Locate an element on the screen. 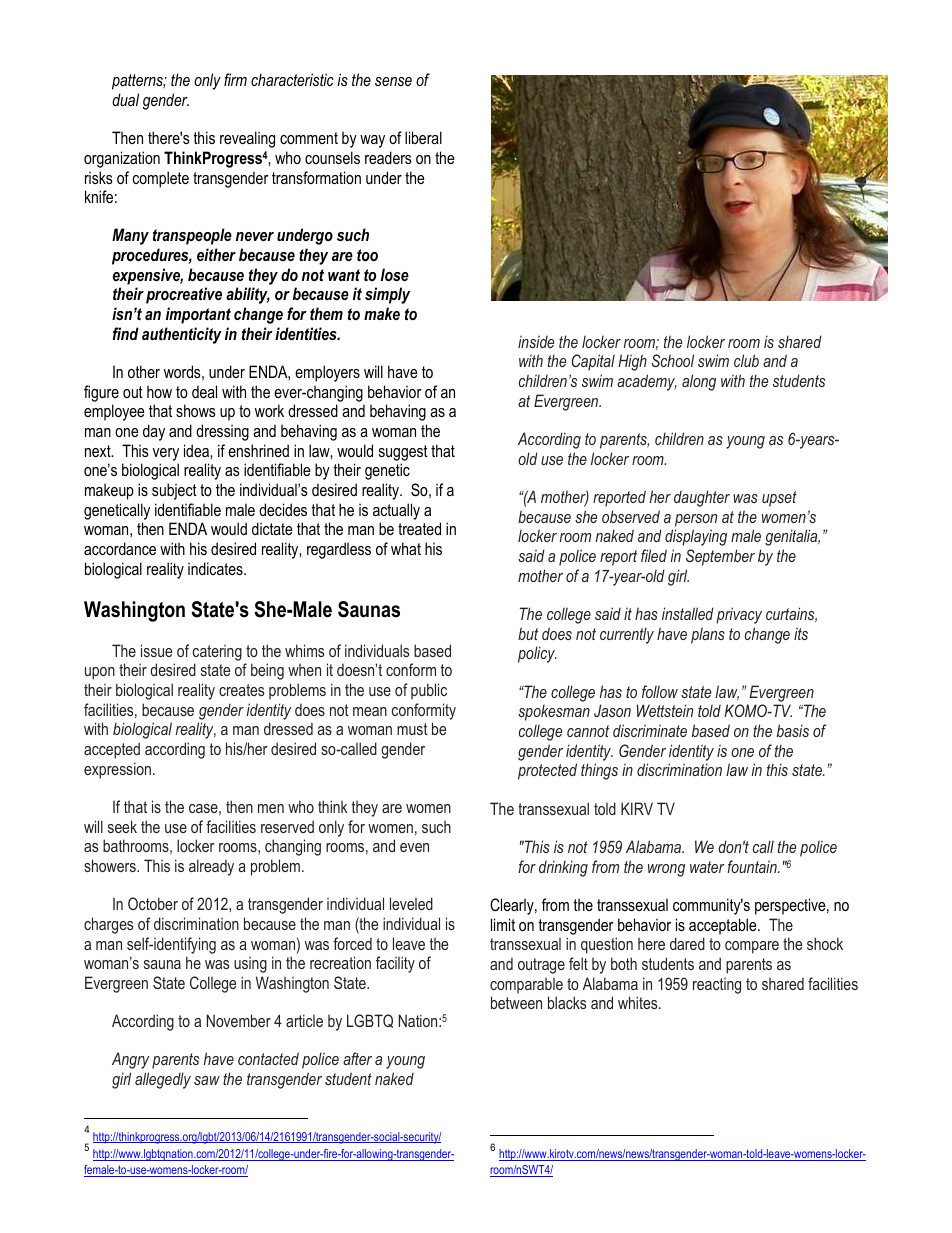 This screenshot has width=952, height=1233. saw is located at coordinates (207, 1080).
